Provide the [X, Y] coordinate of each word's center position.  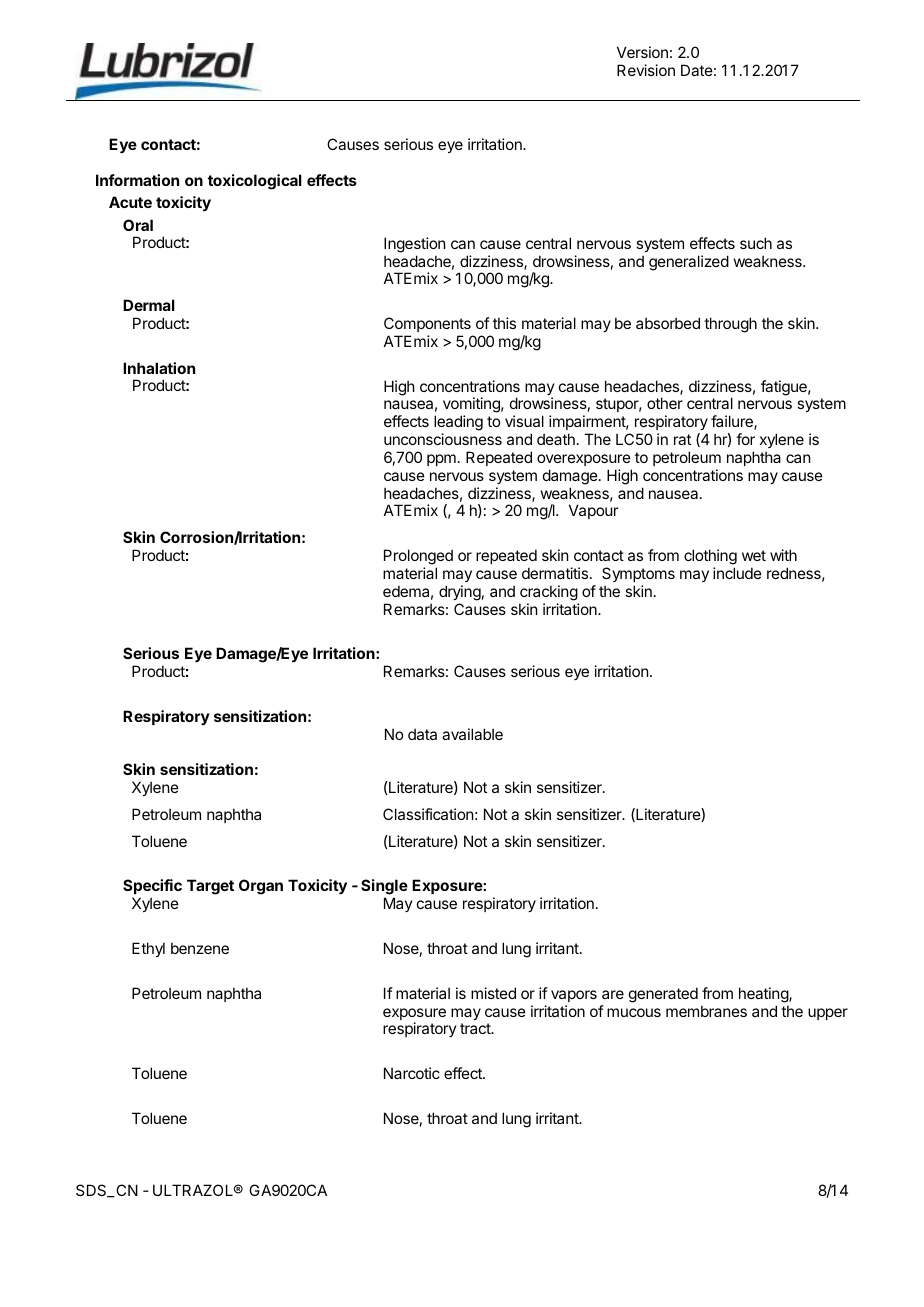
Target [210, 887]
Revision [646, 70]
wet [754, 555]
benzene [200, 948]
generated [663, 995]
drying [460, 593]
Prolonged [418, 558]
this [504, 323]
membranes [706, 1011]
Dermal [149, 305]
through [730, 325]
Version [642, 52]
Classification [428, 814]
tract [476, 1028]
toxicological [255, 182]
